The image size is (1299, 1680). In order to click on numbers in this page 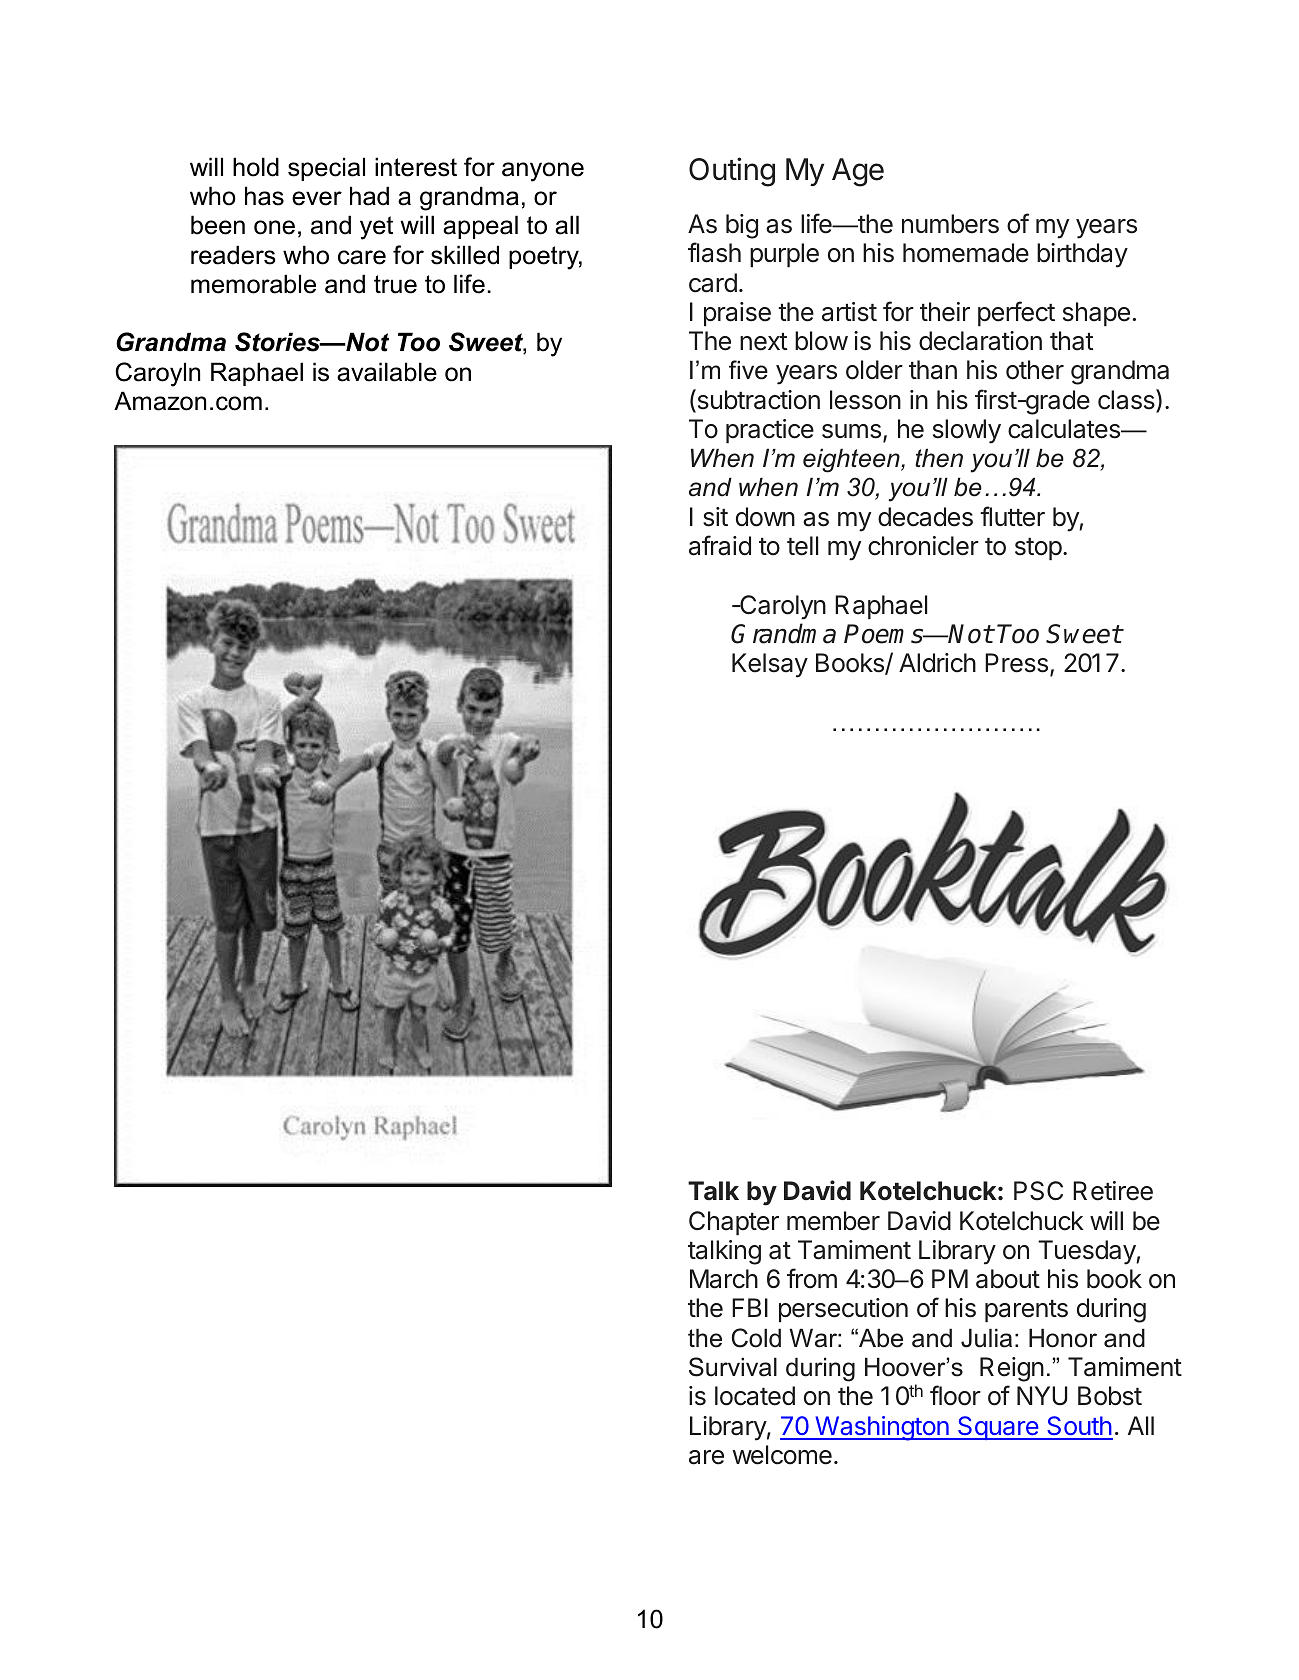, I will do `click(950, 224)`.
